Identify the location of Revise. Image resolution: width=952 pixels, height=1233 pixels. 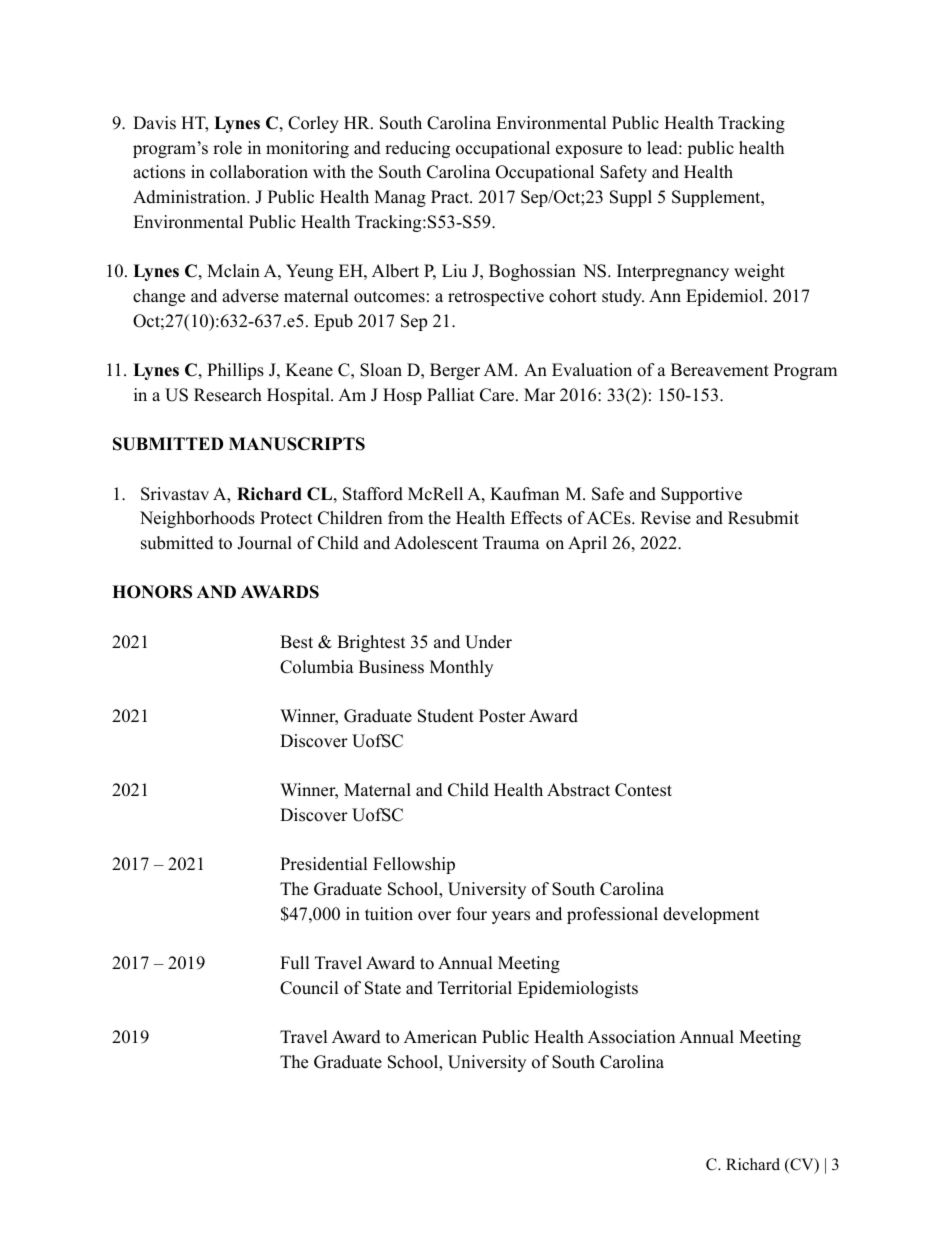
(666, 518).
